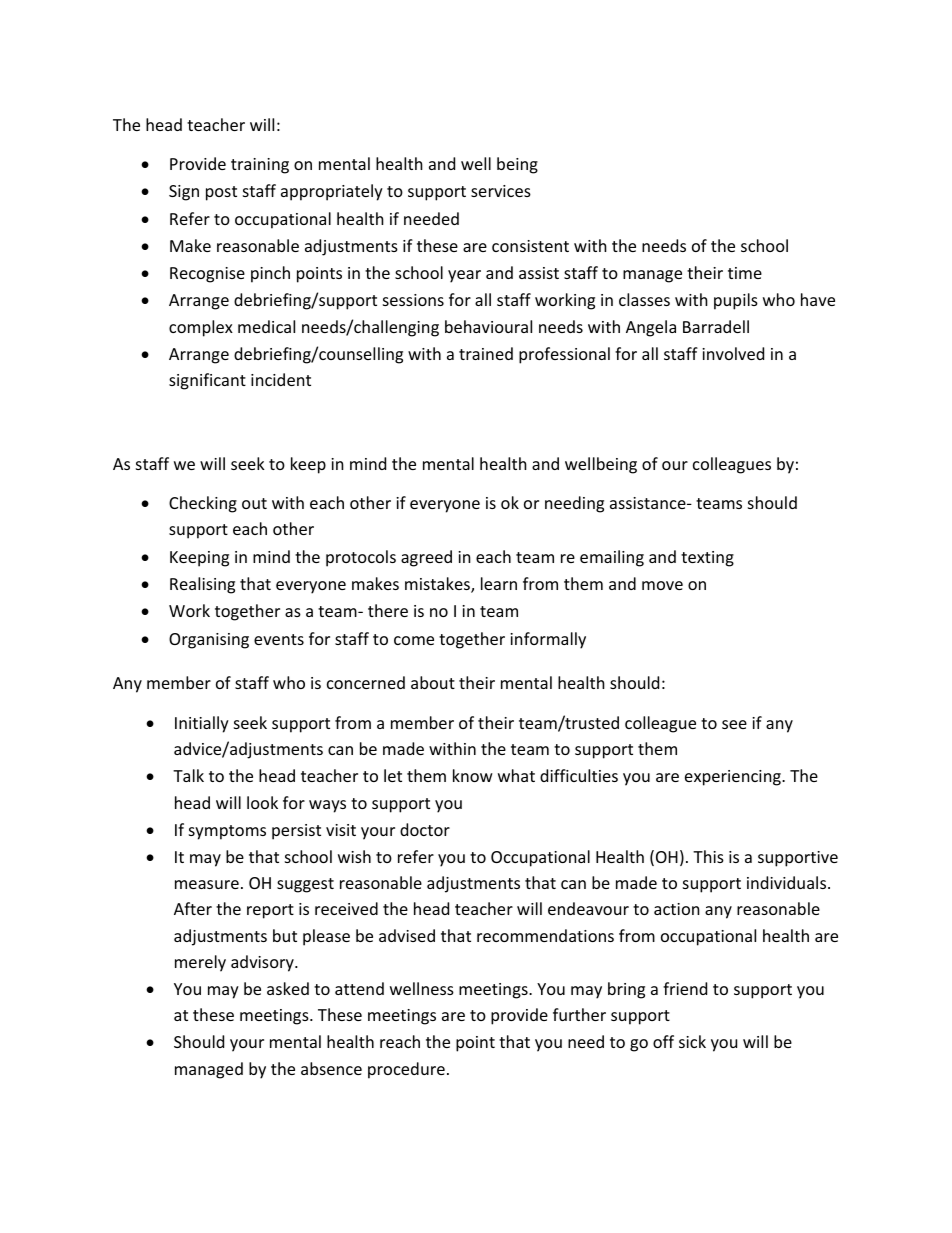 The image size is (952, 1233). I want to click on services, so click(501, 191).
